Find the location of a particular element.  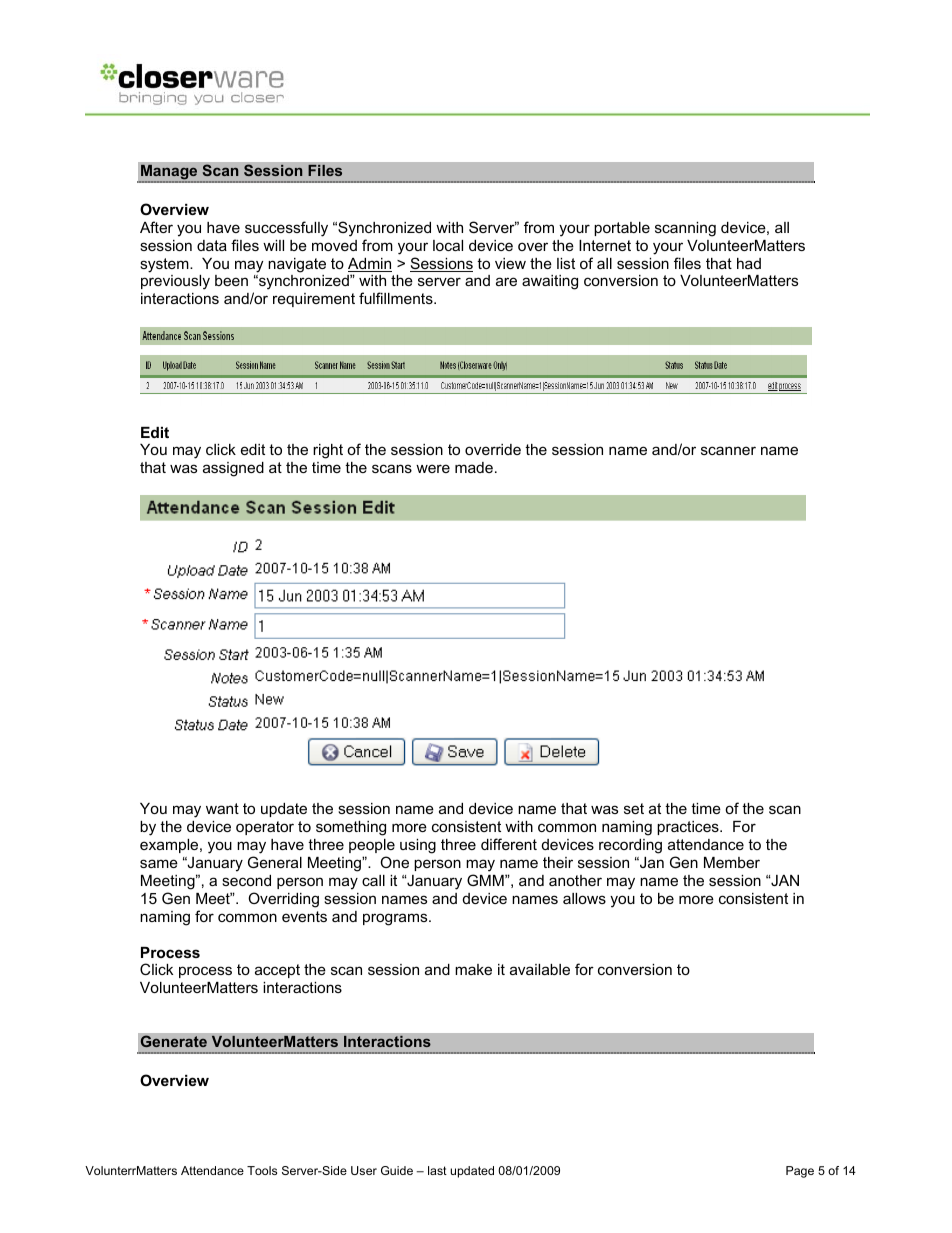

last is located at coordinates (437, 1170).
